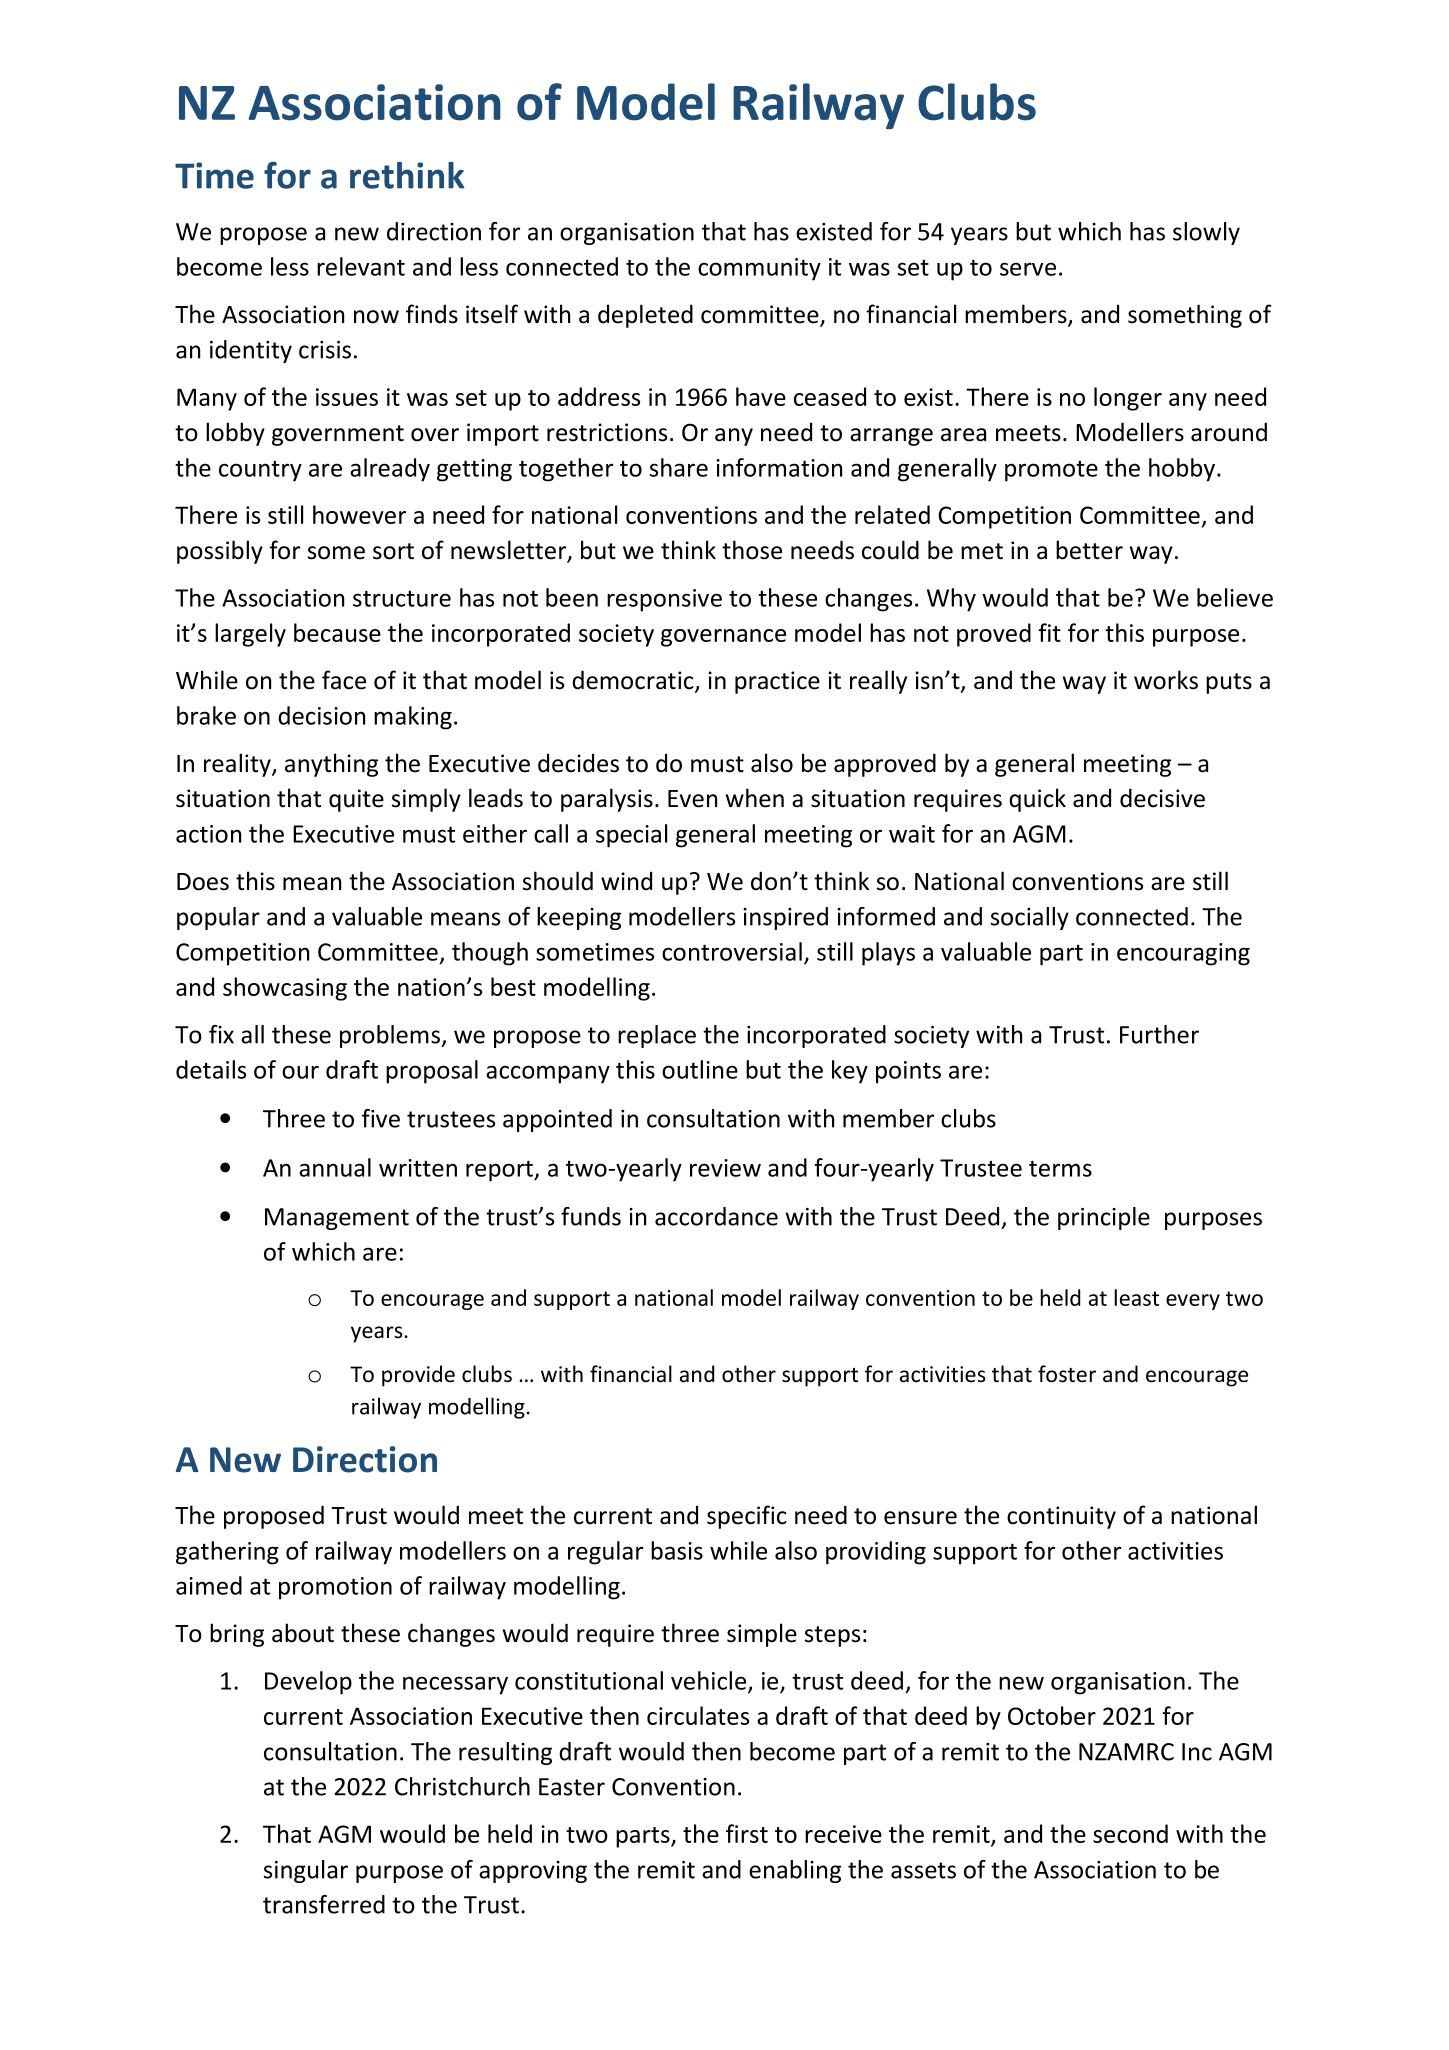 The width and height of the screenshot is (1449, 2050). What do you see at coordinates (700, 1069) in the screenshot?
I see `outline` at bounding box center [700, 1069].
